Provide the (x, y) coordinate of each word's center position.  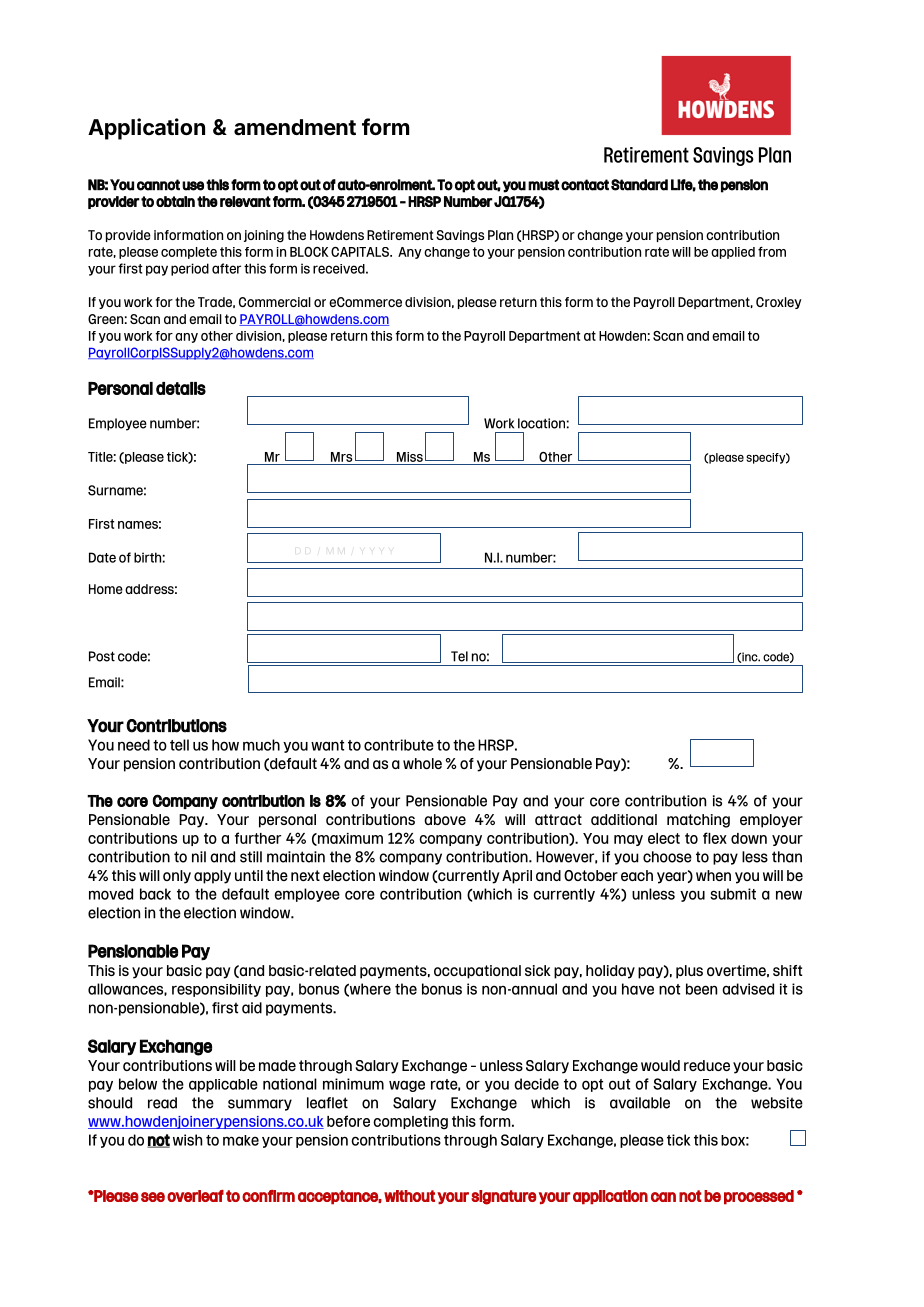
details (181, 388)
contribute (399, 745)
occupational (477, 972)
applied (733, 253)
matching (698, 821)
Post (102, 656)
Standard (639, 185)
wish (187, 1140)
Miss (410, 457)
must (543, 185)
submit (733, 894)
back (155, 894)
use (193, 186)
